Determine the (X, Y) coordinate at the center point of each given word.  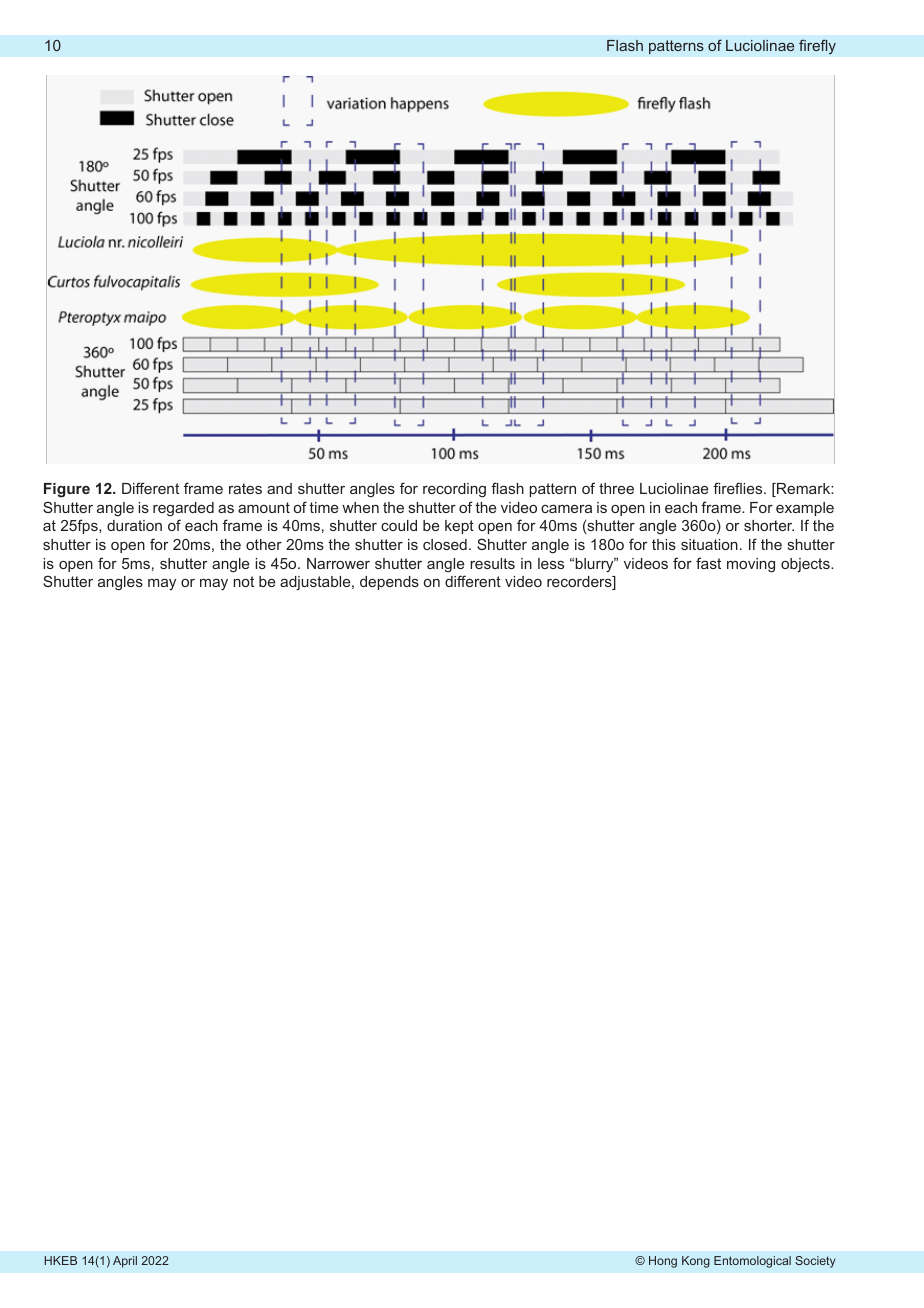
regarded (183, 509)
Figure (67, 490)
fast (708, 563)
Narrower (338, 563)
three (616, 488)
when (360, 507)
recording (454, 490)
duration (134, 525)
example (805, 509)
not (243, 581)
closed (445, 544)
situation (709, 544)
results (492, 563)
